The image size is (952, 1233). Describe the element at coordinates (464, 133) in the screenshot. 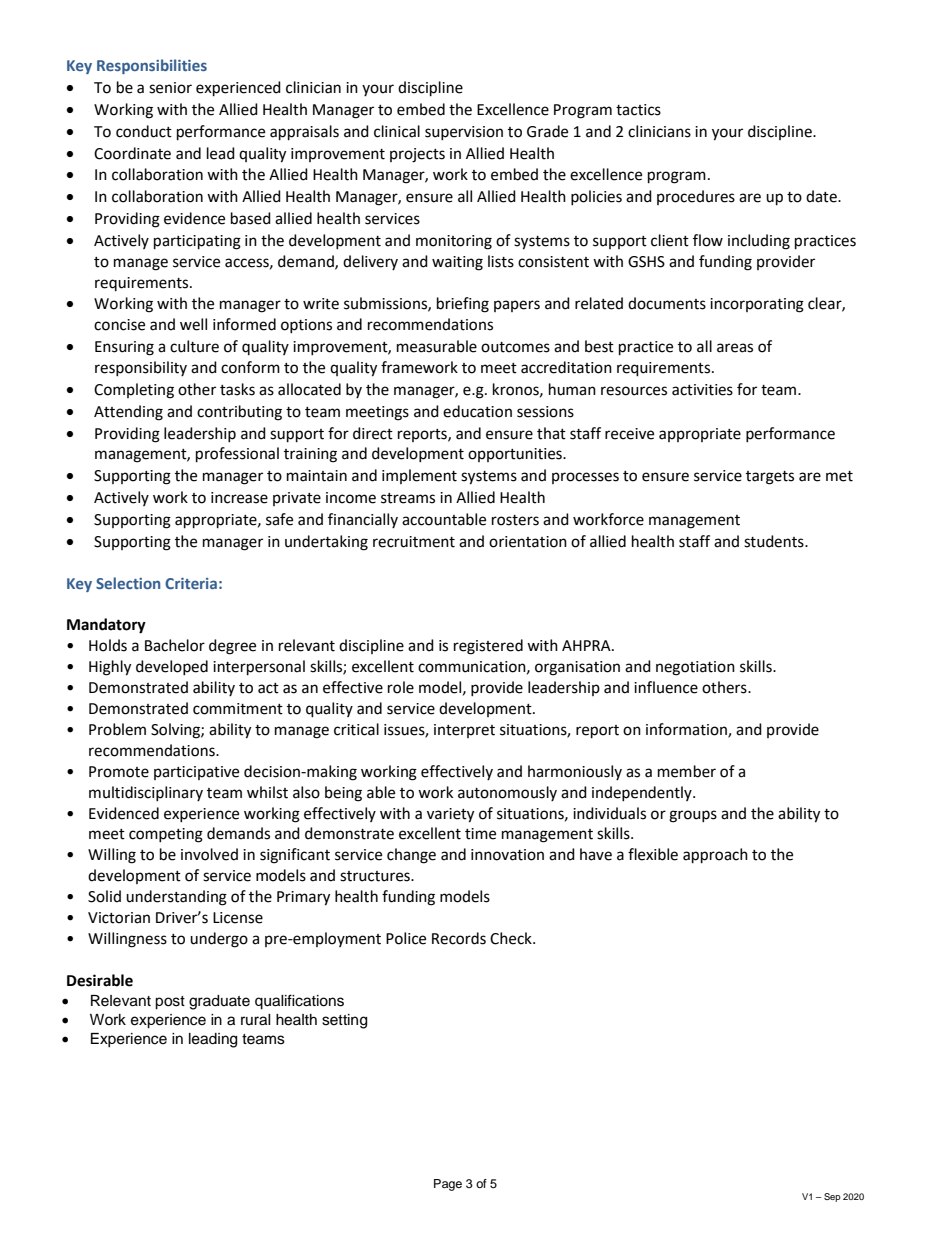

I see `supervision` at that location.
